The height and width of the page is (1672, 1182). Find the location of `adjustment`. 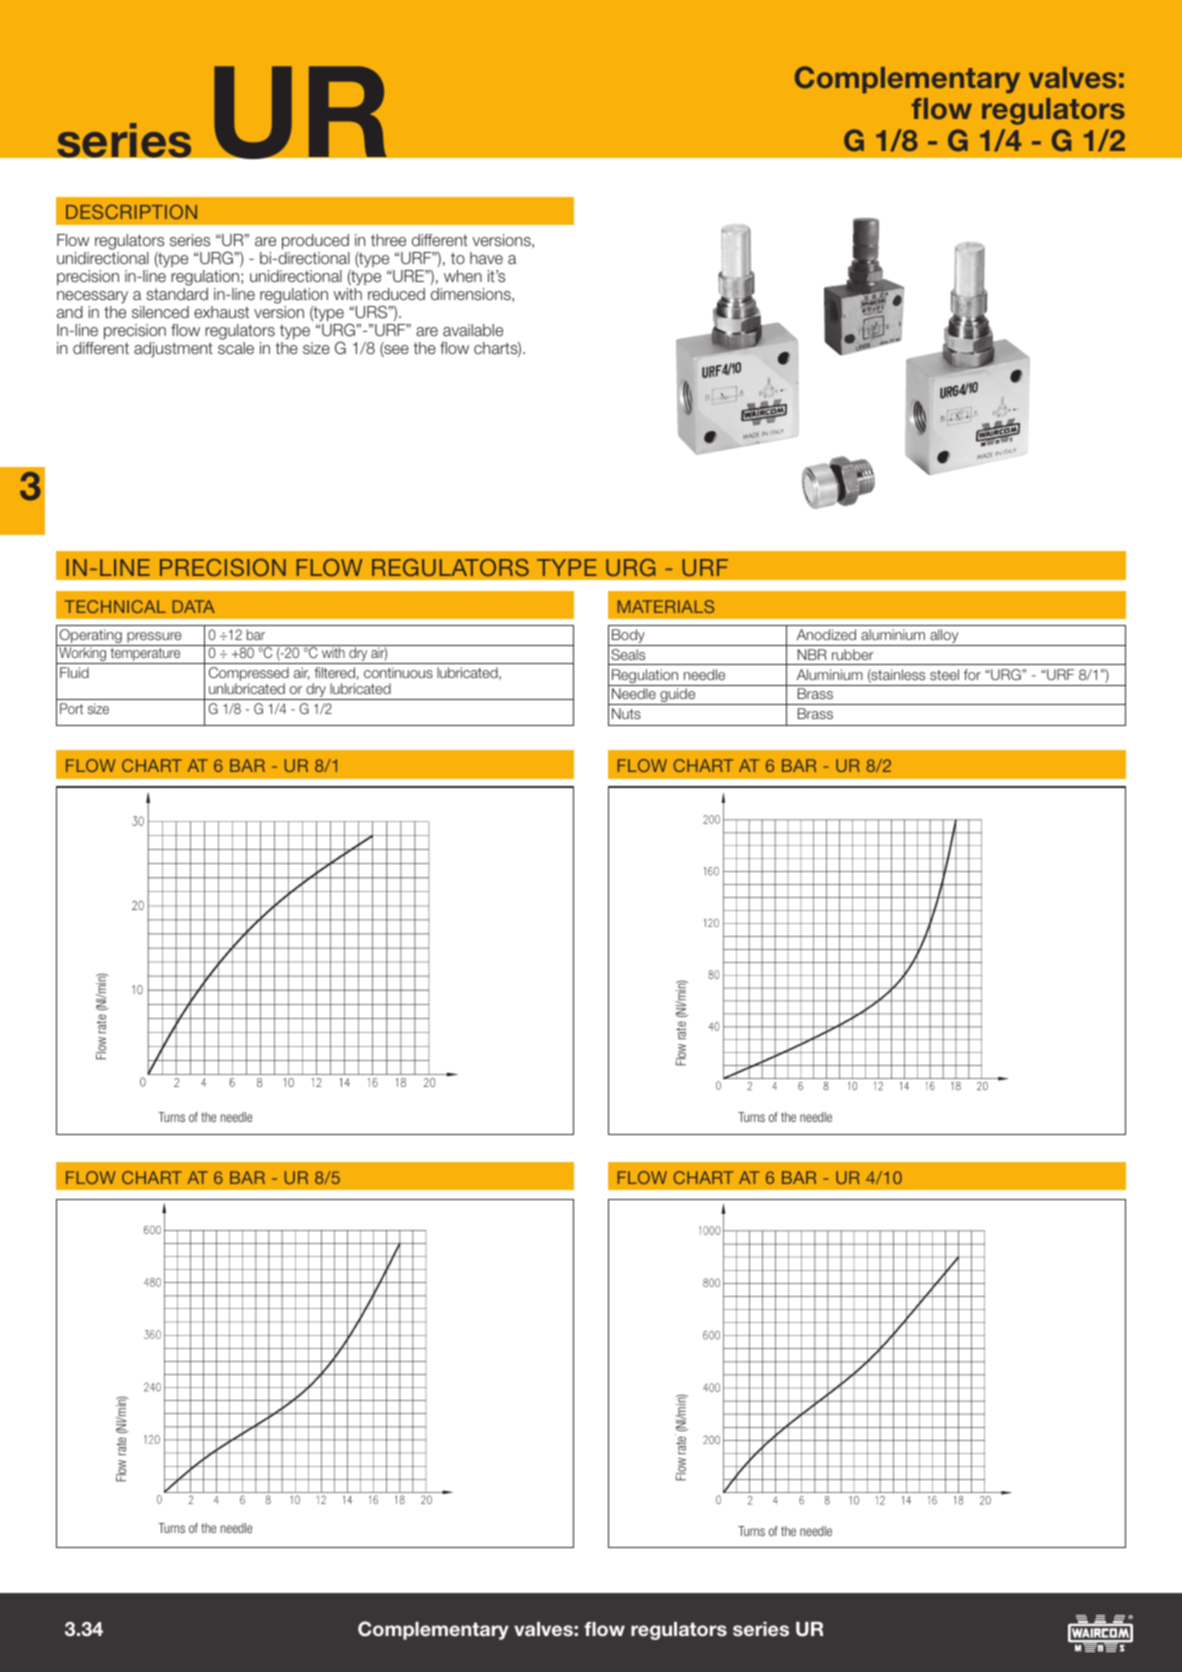

adjustment is located at coordinates (173, 349).
